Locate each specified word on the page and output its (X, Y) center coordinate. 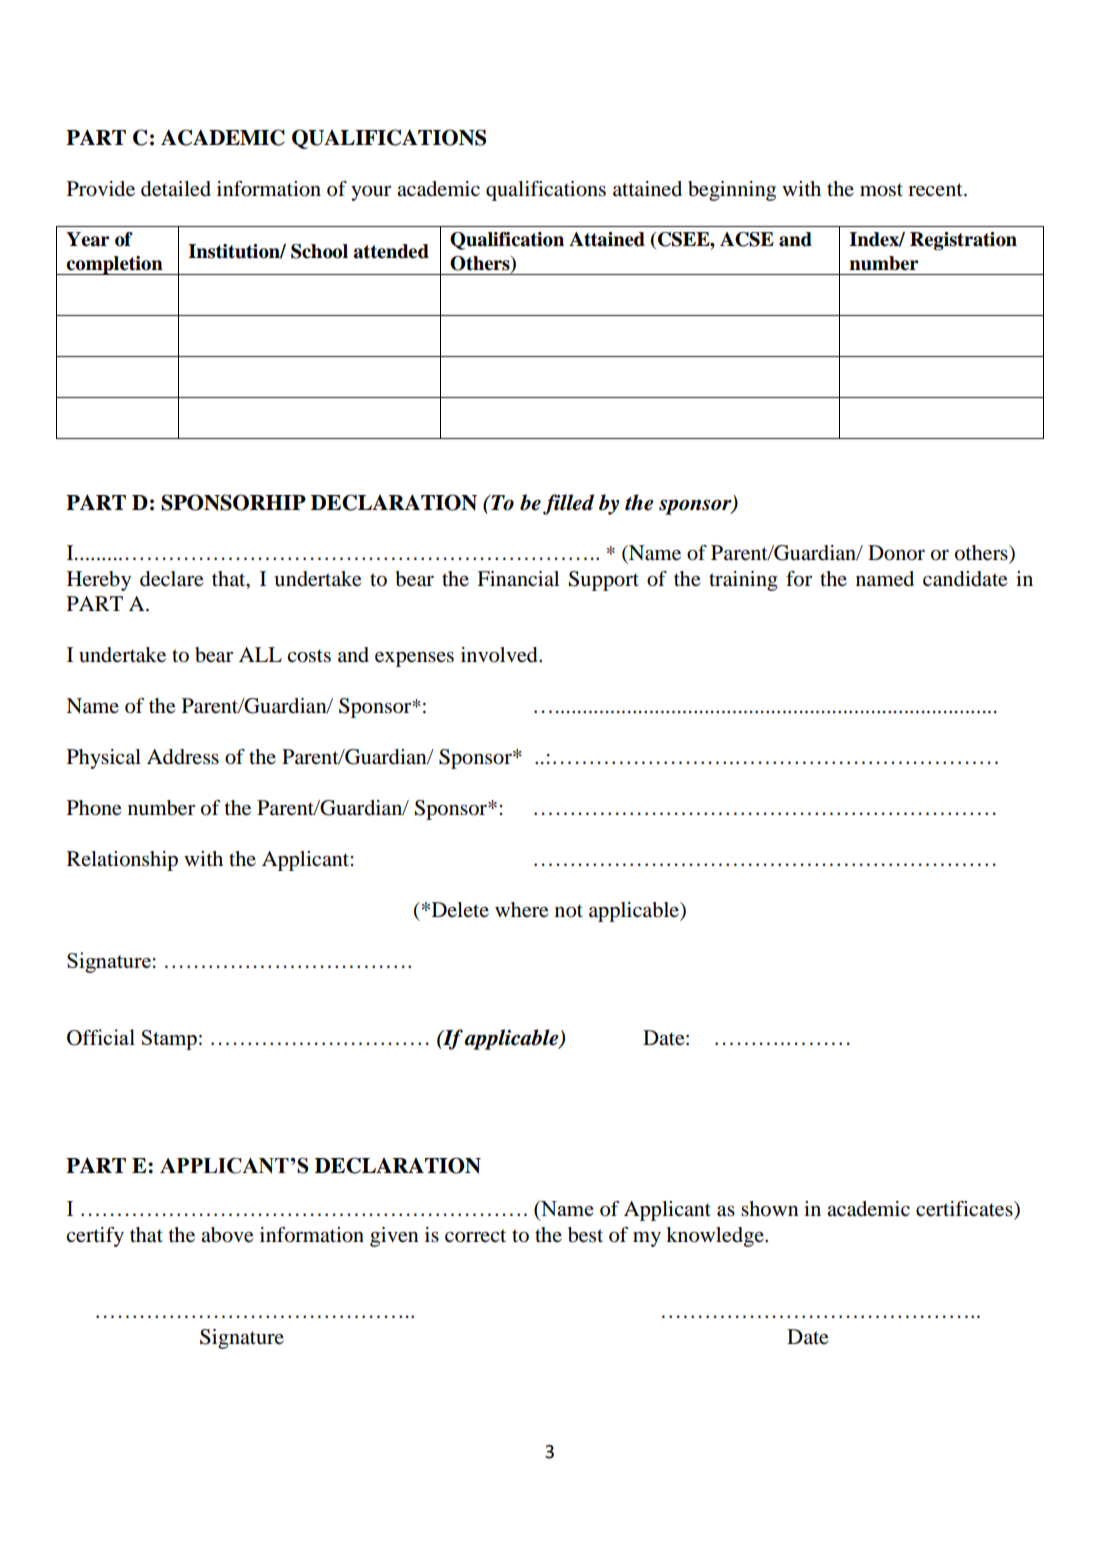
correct (475, 1236)
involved (500, 655)
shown (770, 1209)
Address (183, 757)
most (881, 190)
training (743, 581)
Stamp (169, 1040)
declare (171, 579)
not (569, 911)
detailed (176, 189)
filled (568, 504)
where (521, 910)
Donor (896, 553)
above (227, 1235)
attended (391, 251)
